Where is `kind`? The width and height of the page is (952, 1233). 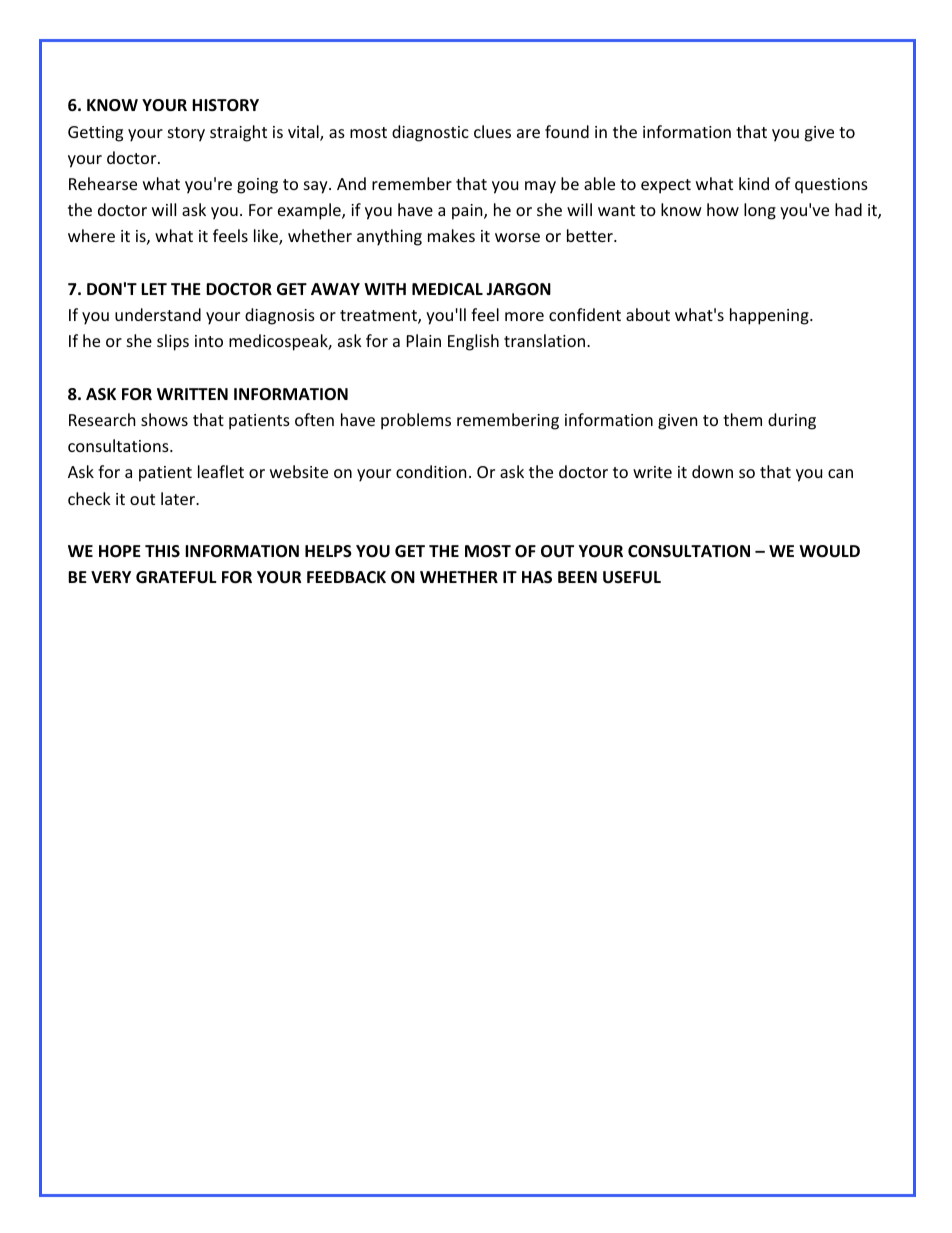 kind is located at coordinates (754, 183).
